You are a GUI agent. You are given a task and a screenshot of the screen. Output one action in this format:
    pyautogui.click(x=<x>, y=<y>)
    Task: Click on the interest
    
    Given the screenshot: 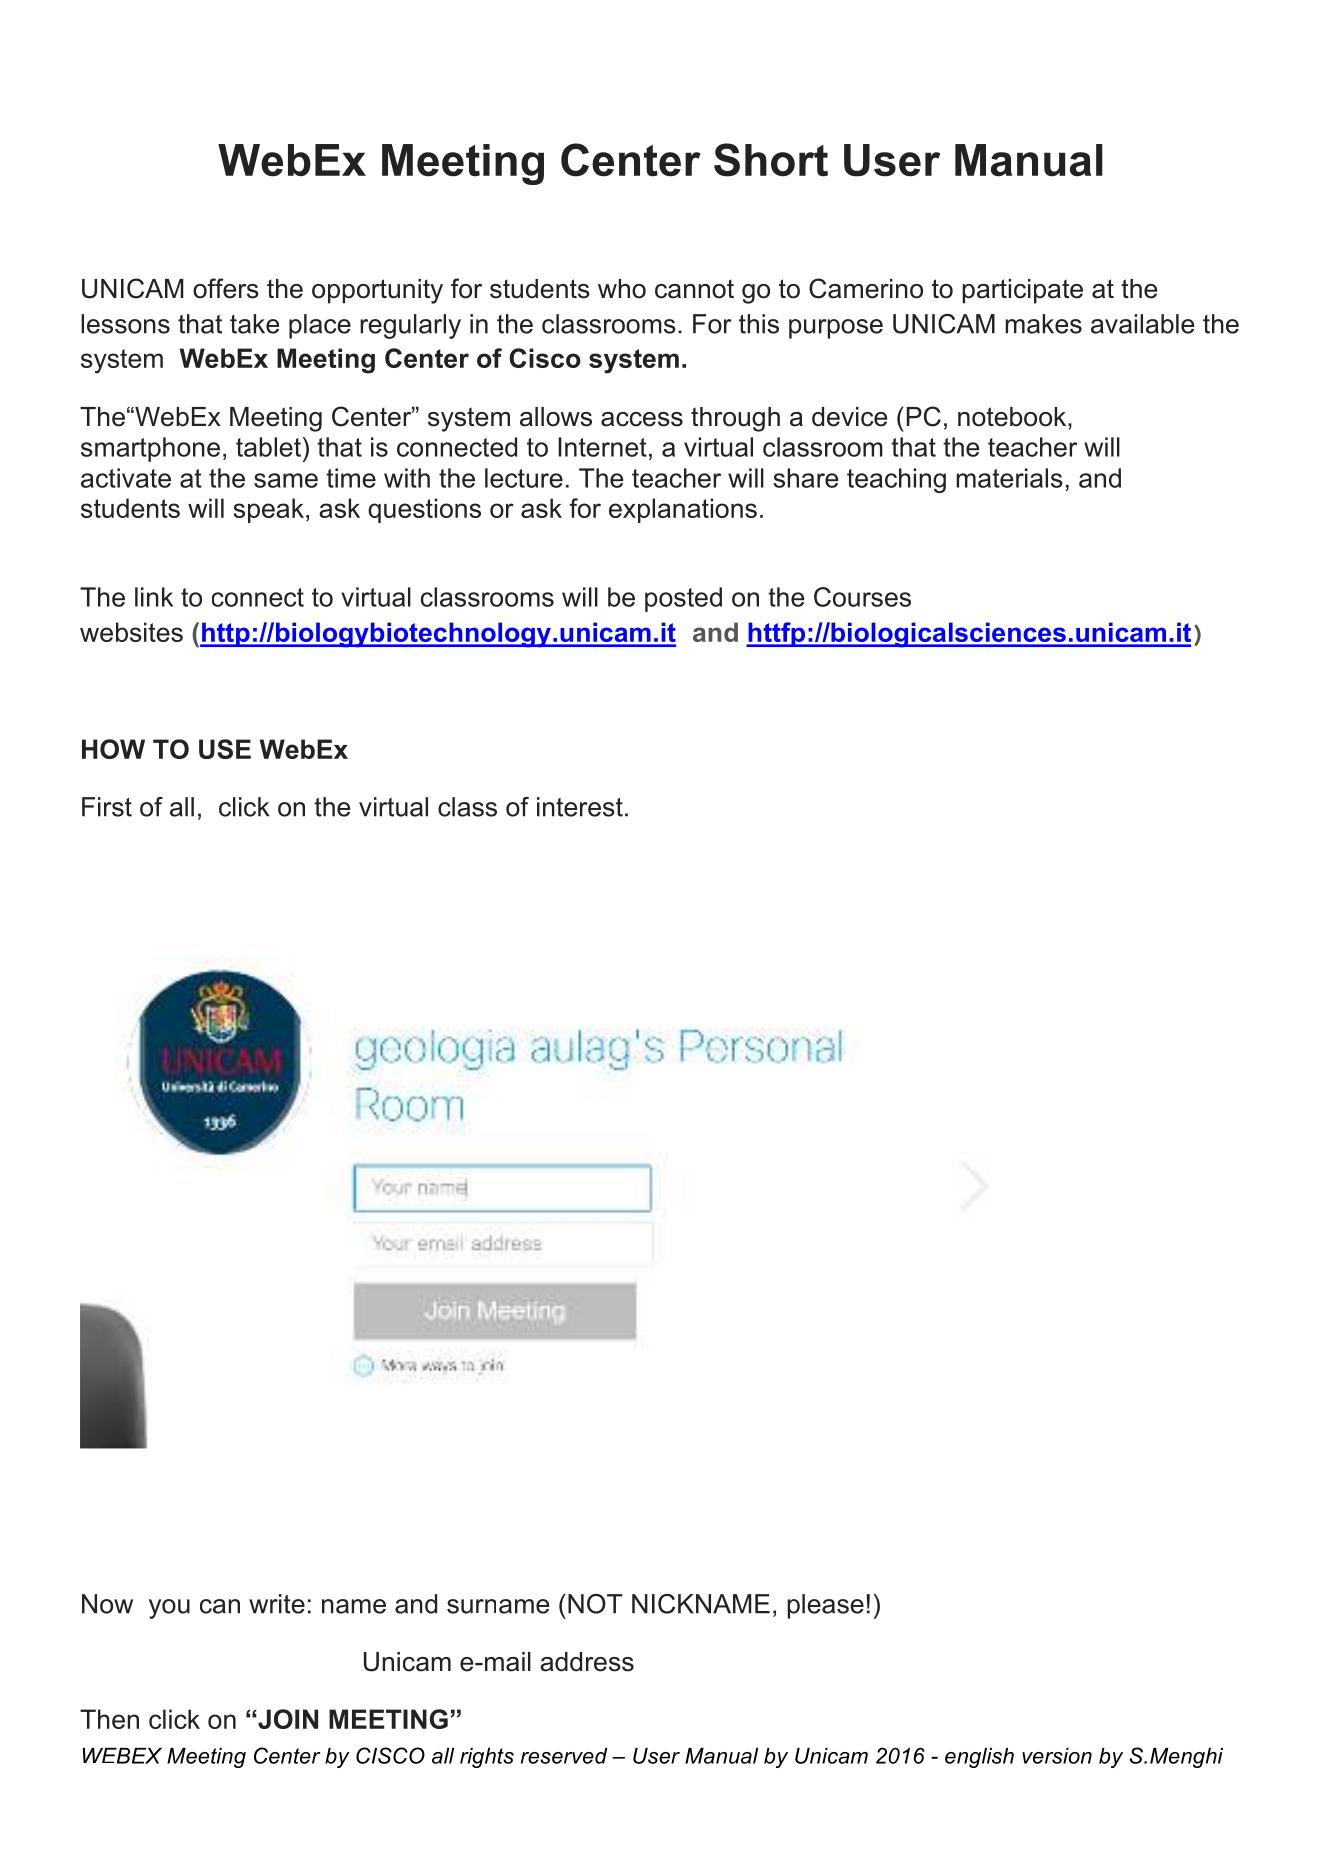 What is the action you would take?
    pyautogui.click(x=580, y=807)
